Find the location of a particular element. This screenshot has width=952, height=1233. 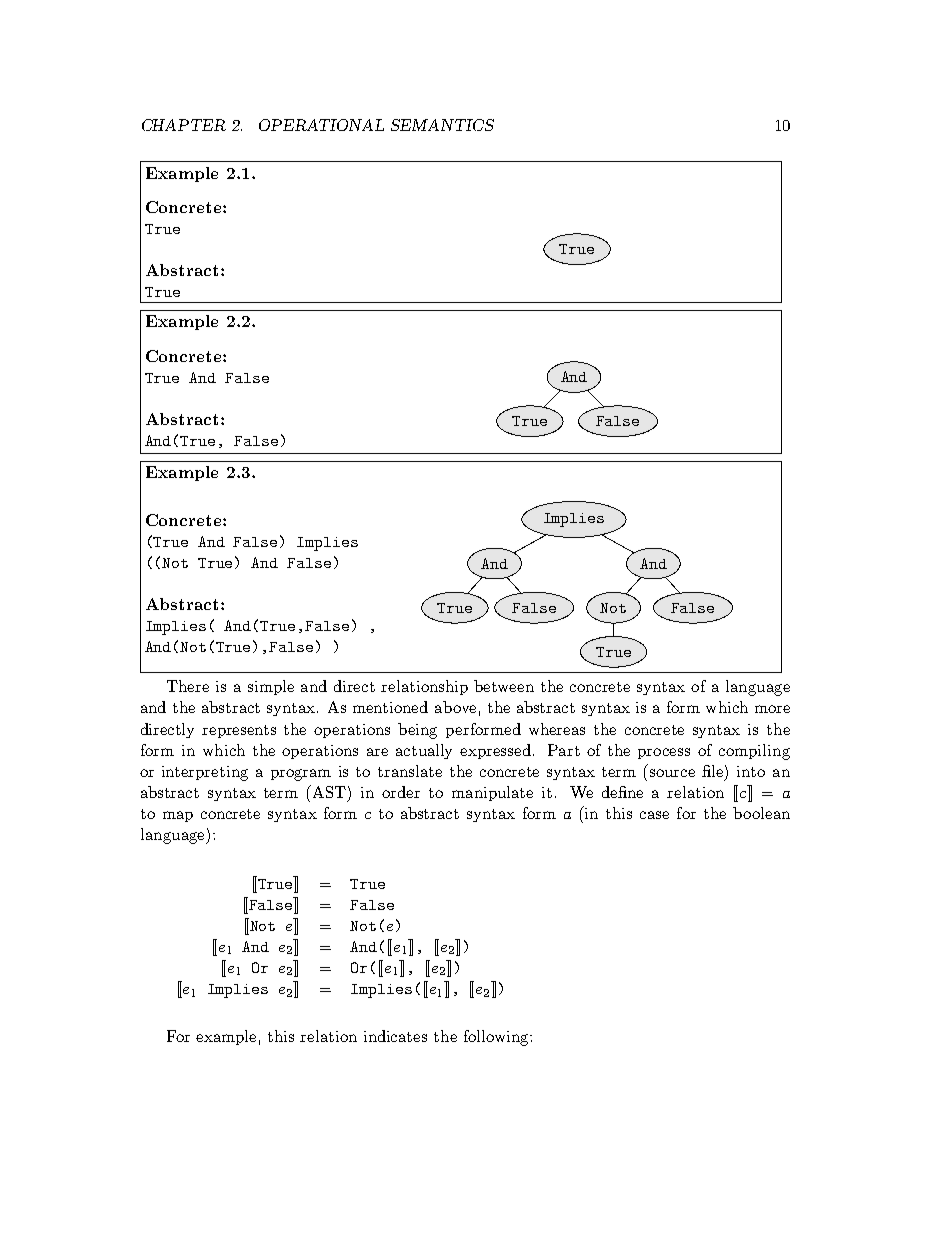

file is located at coordinates (714, 771).
